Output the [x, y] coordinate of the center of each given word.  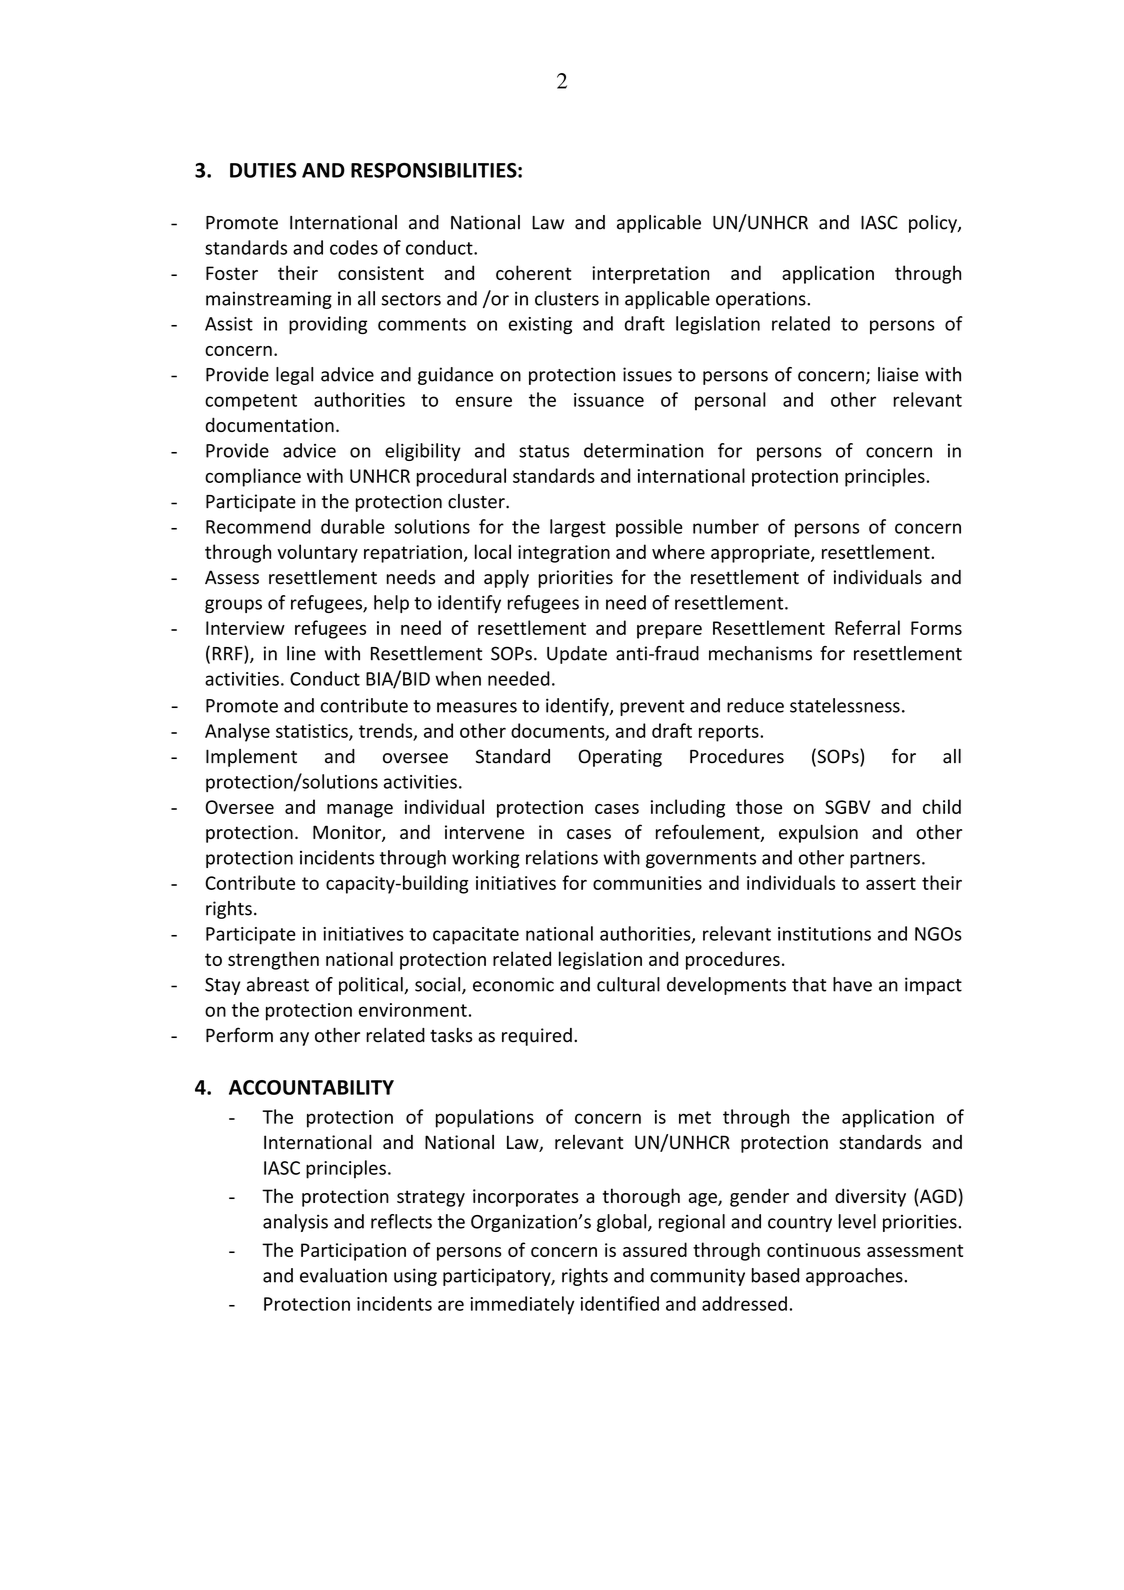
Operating [620, 758]
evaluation [343, 1275]
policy [934, 224]
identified [620, 1303]
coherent [533, 272]
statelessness [845, 705]
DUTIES [263, 170]
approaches [855, 1277]
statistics [313, 732]
